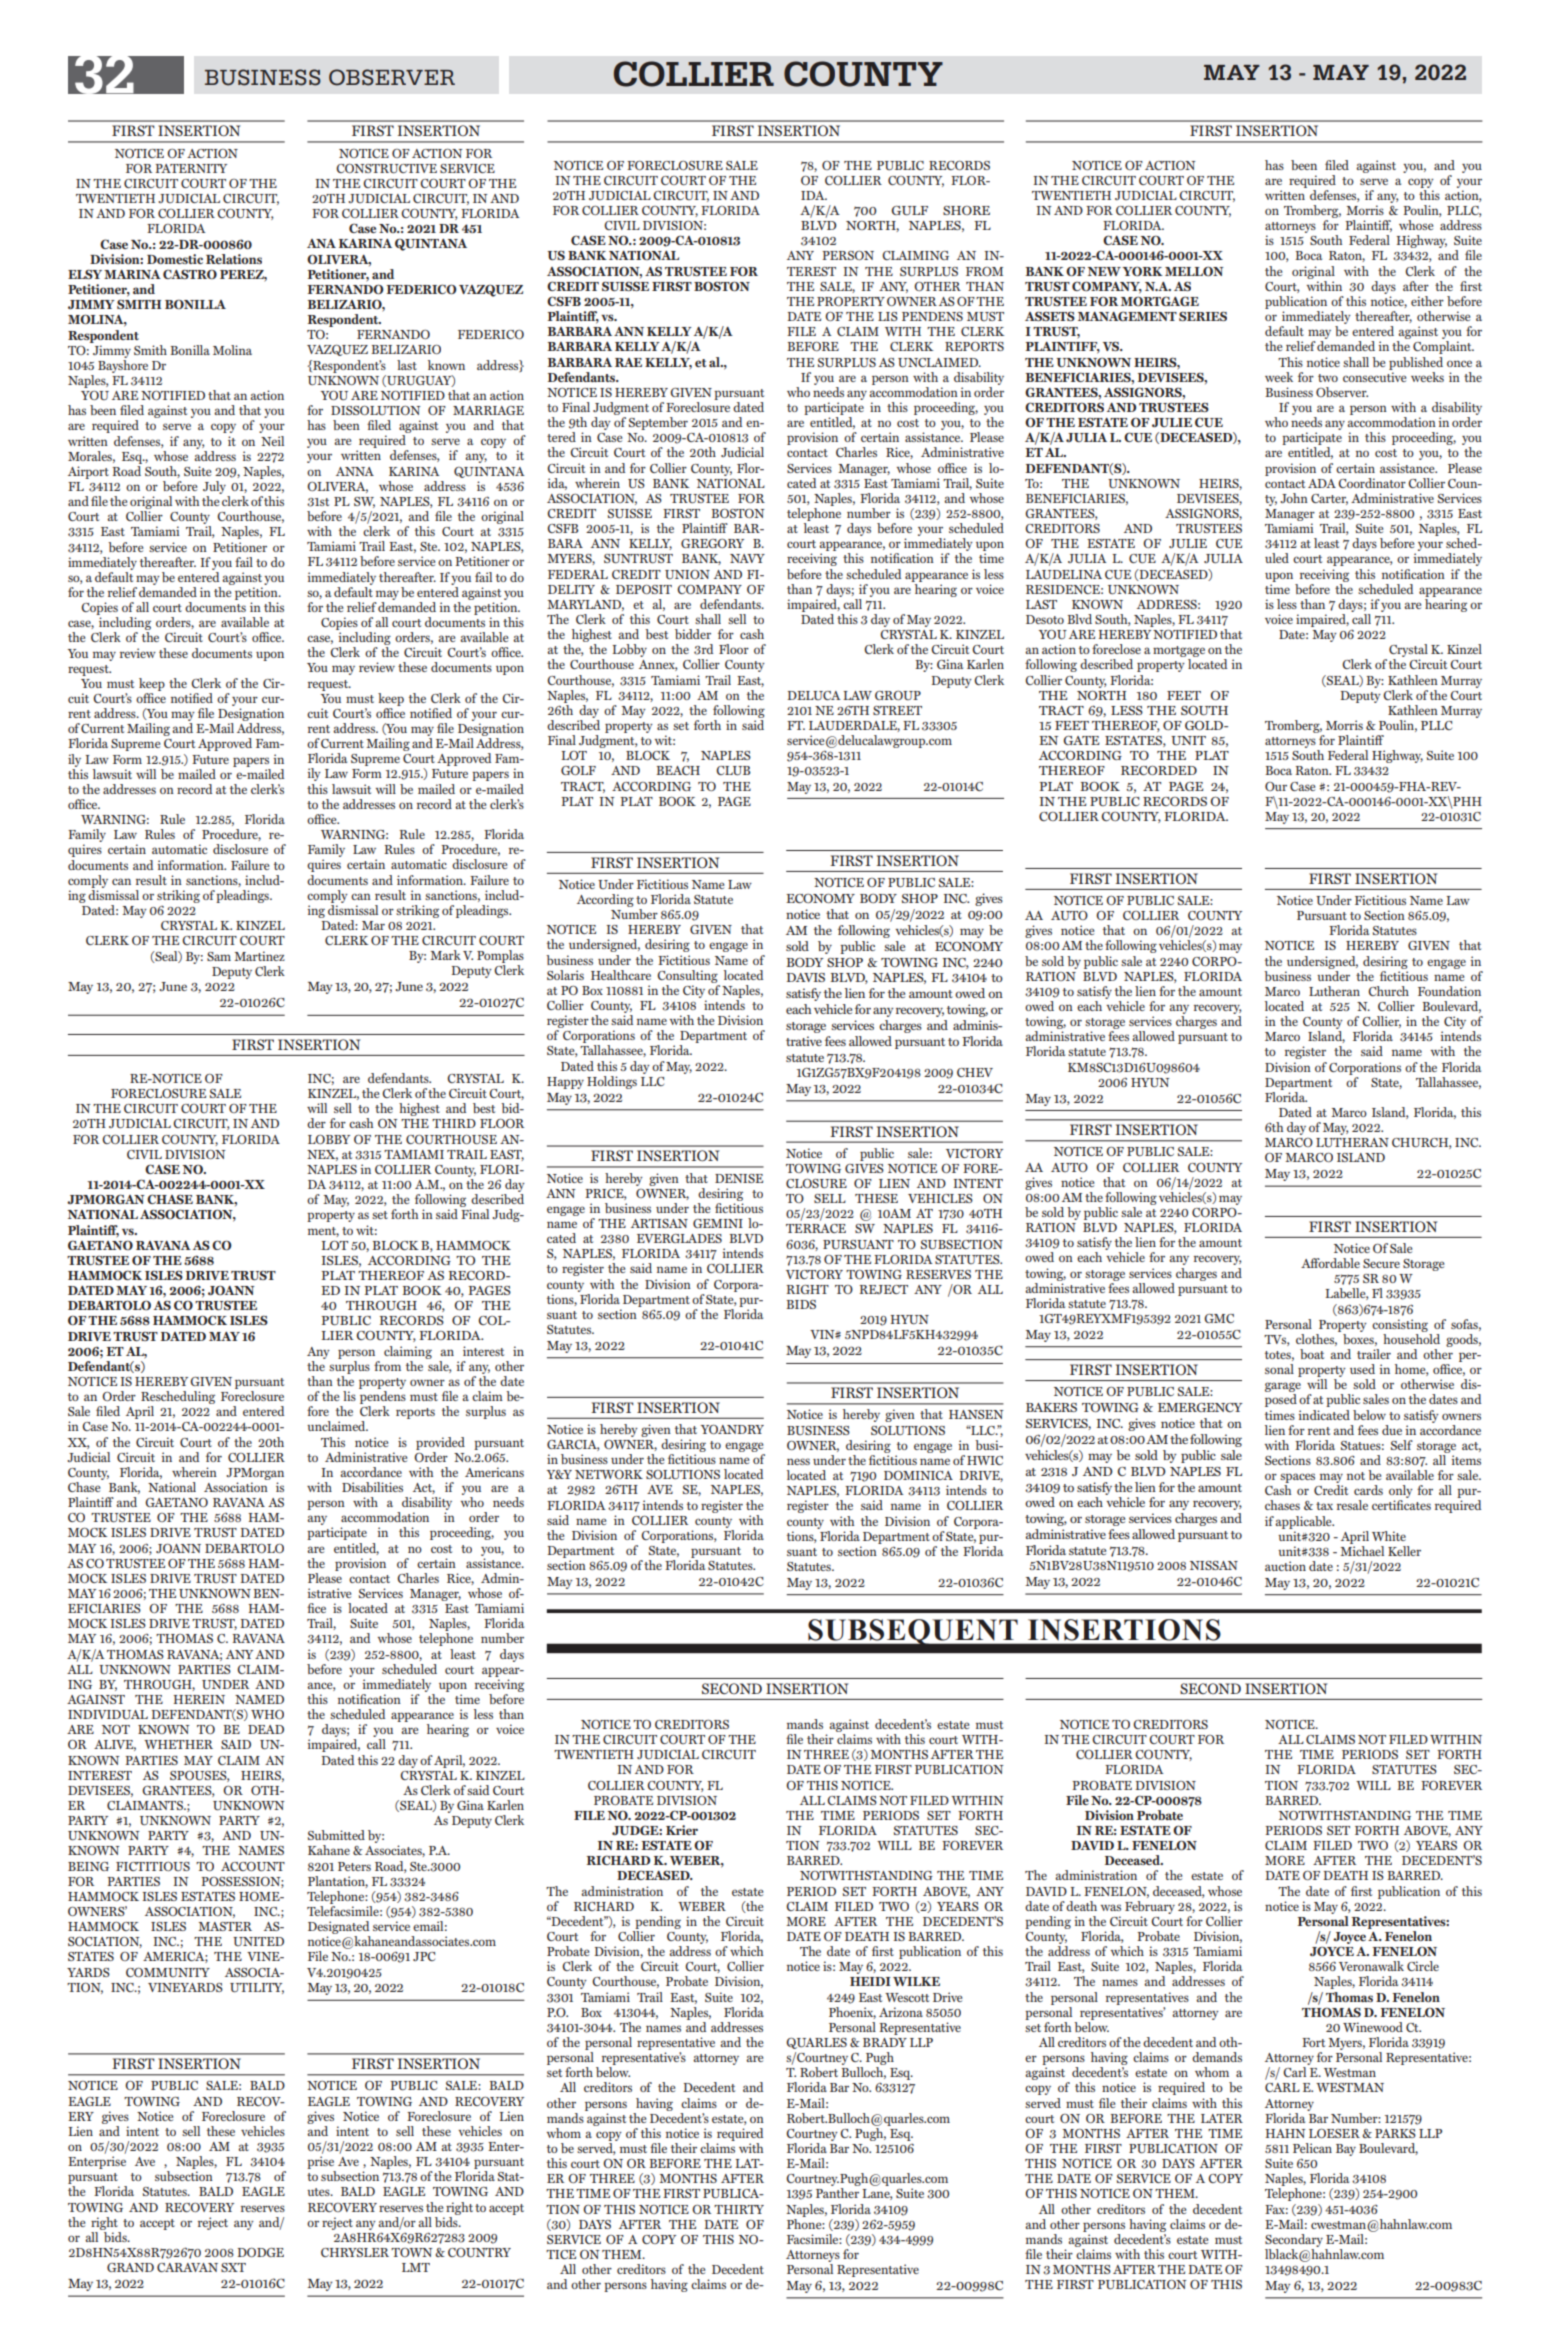 This image has height=2351, width=1550. I want to click on Desoto, so click(1045, 619).
